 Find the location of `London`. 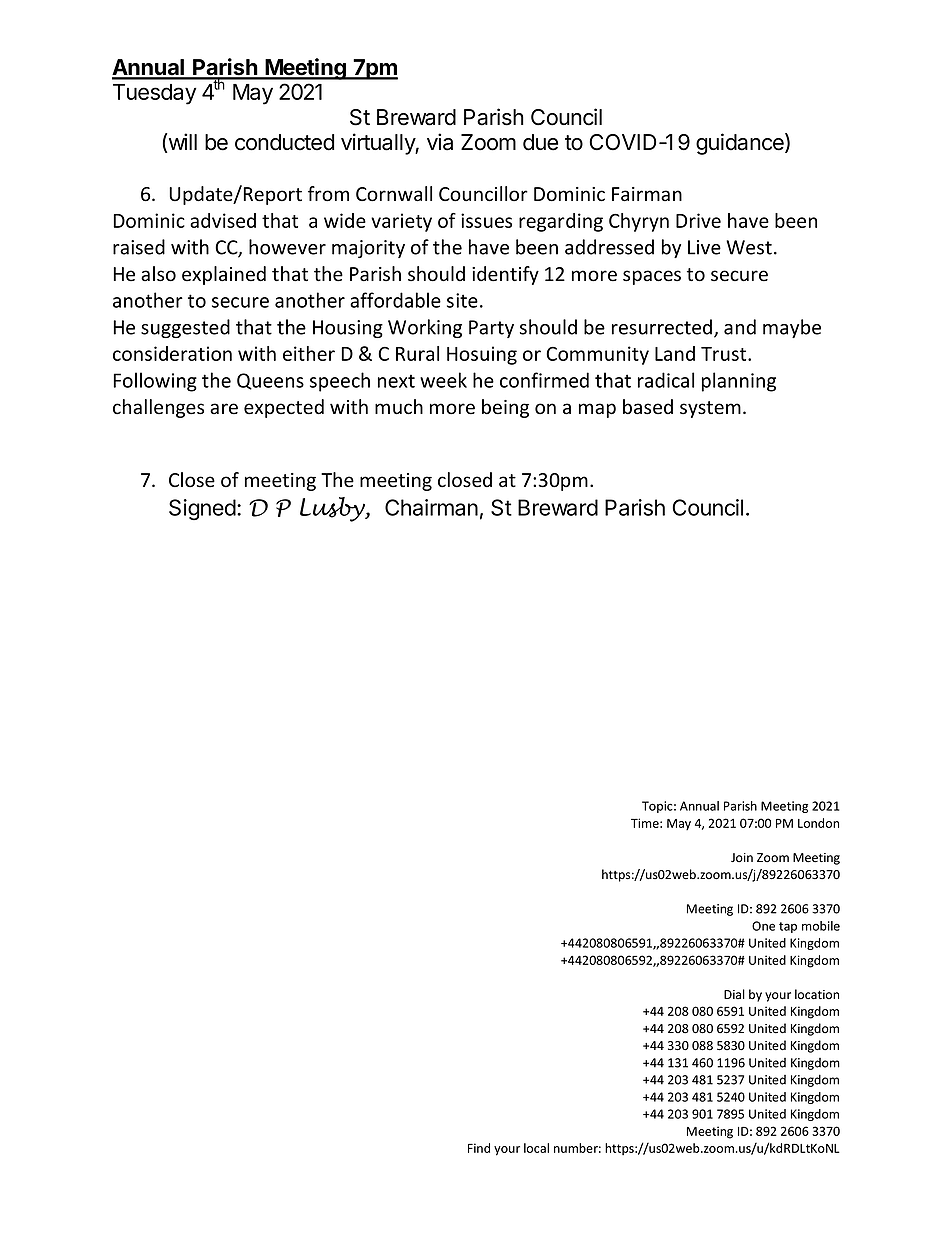

London is located at coordinates (818, 823).
